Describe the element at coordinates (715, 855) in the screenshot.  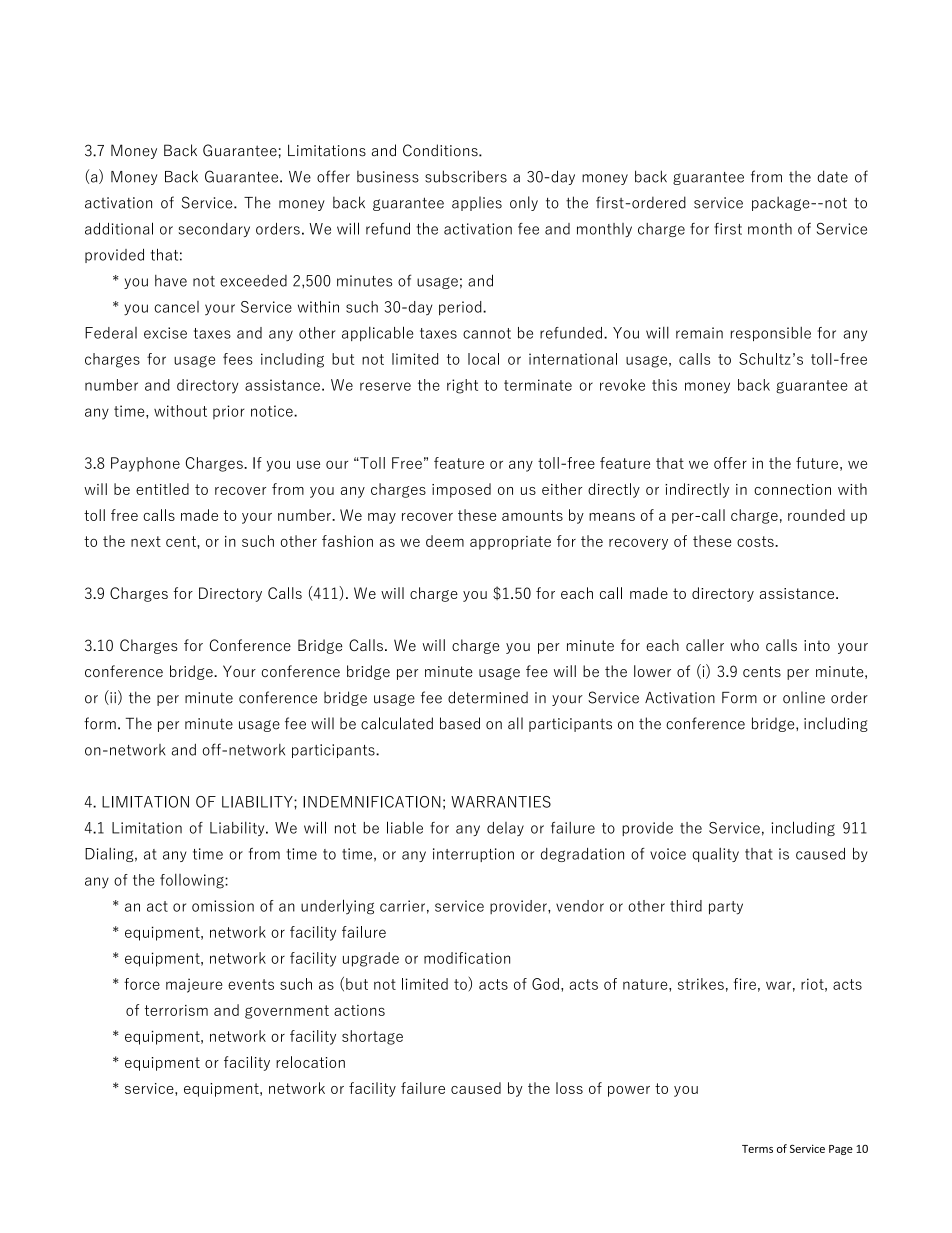
I see `quality` at that location.
